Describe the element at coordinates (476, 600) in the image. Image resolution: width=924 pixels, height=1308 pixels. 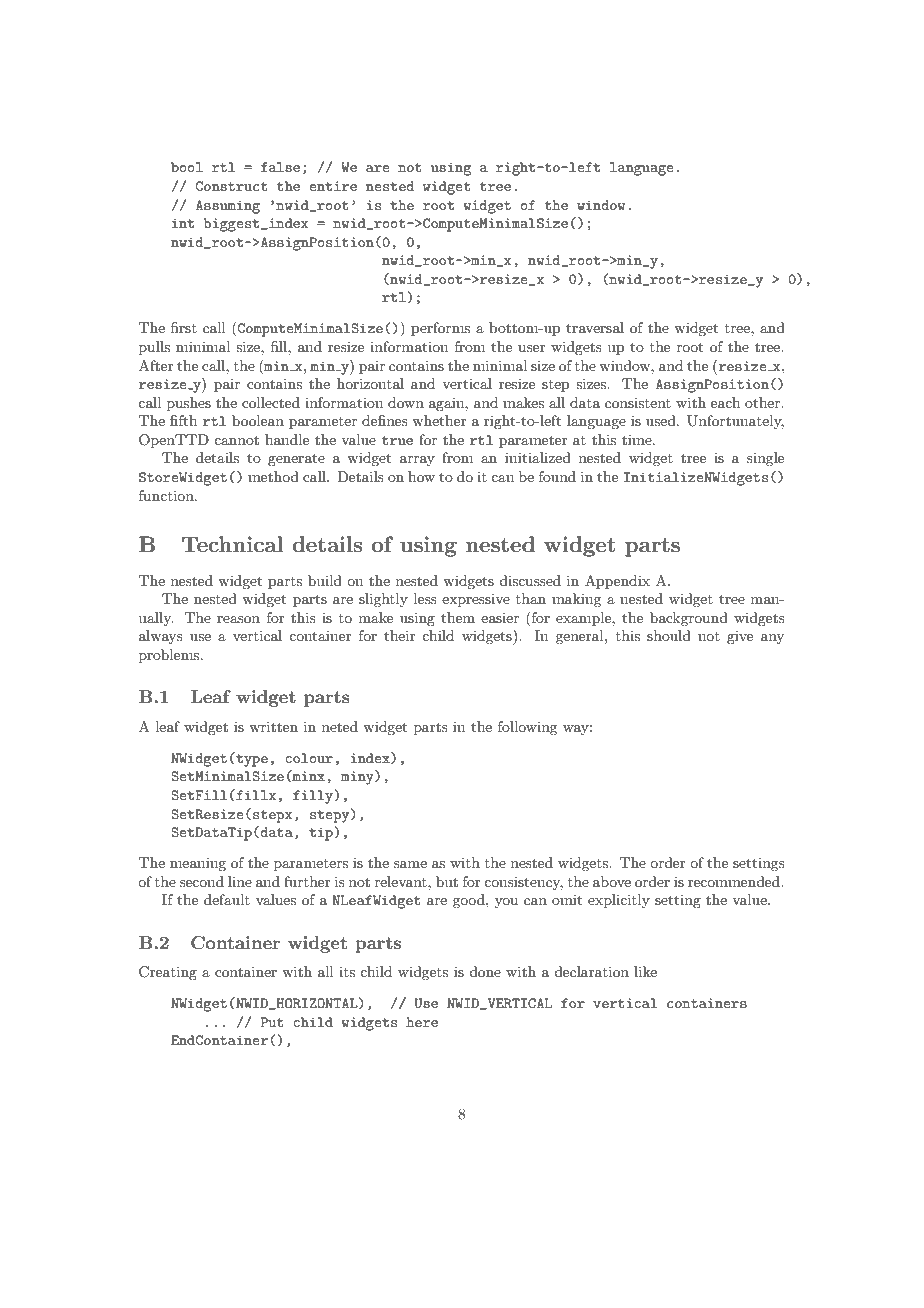
I see `expressive` at that location.
